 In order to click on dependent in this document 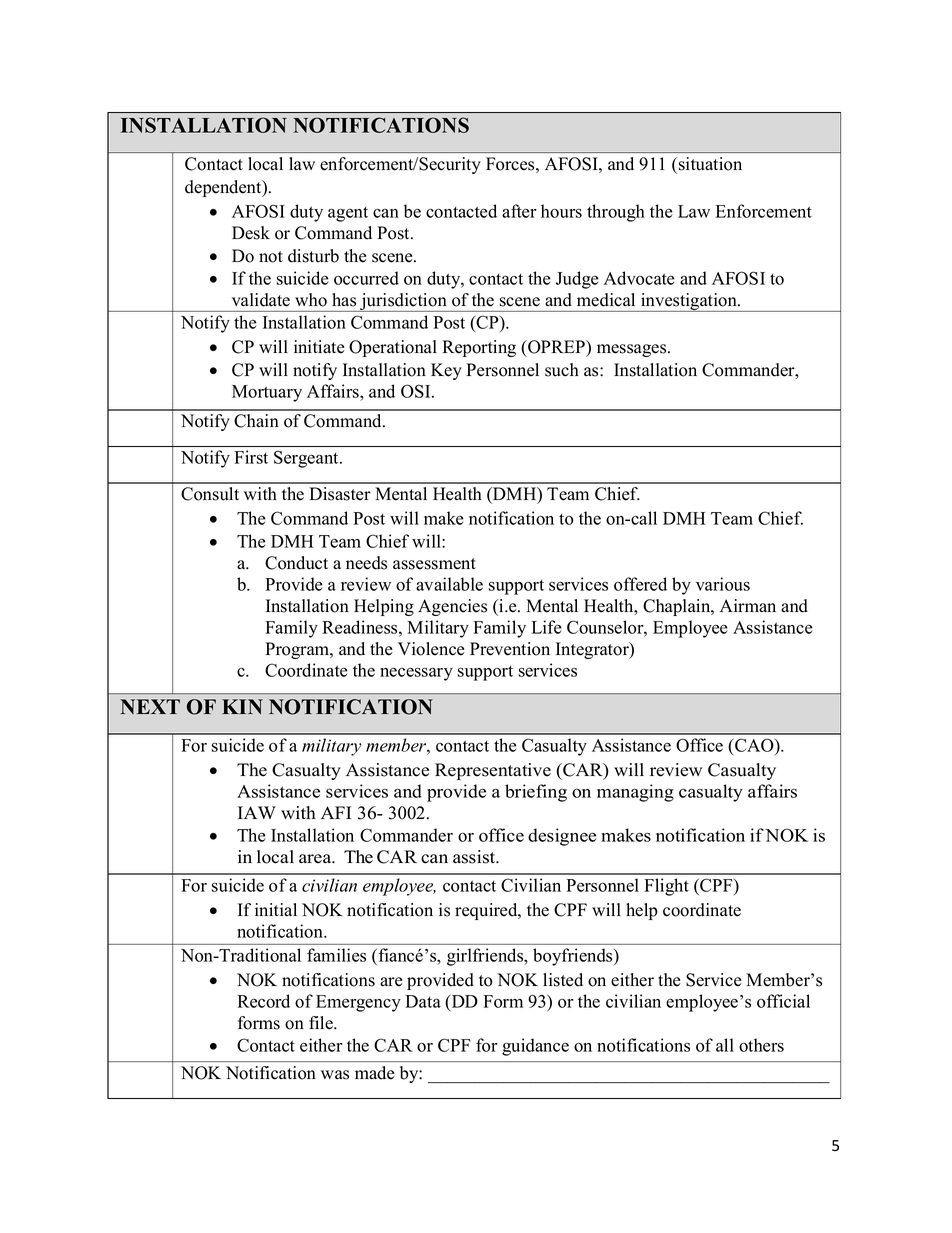, I will do `click(224, 188)`.
